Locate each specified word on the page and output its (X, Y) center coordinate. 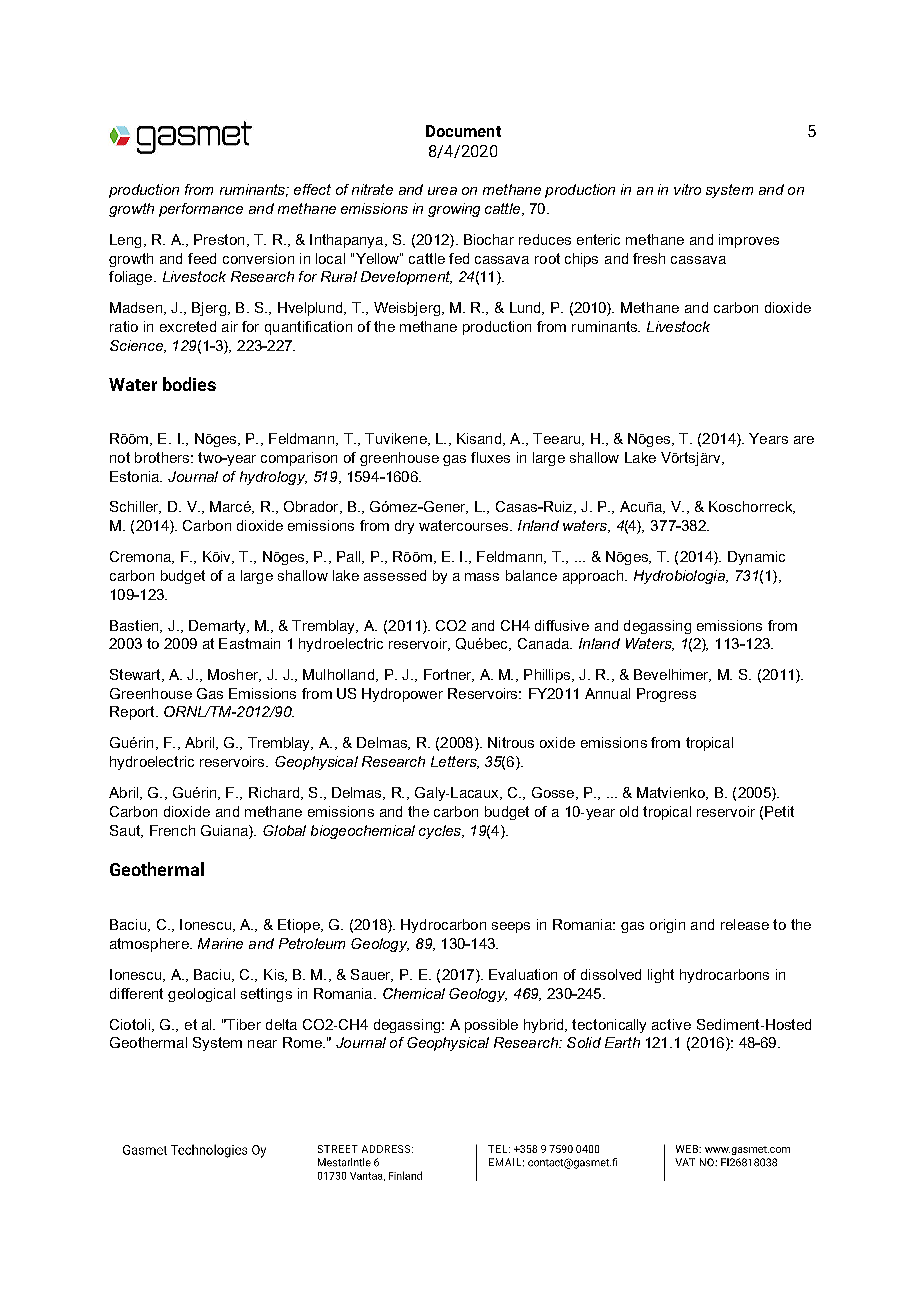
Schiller (135, 507)
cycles (441, 832)
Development (406, 278)
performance (201, 210)
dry (404, 527)
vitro (687, 189)
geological (201, 995)
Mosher (234, 675)
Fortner (449, 675)
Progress (666, 695)
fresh (649, 258)
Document (463, 131)
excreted (188, 326)
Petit (779, 811)
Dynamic (756, 558)
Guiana (225, 832)
